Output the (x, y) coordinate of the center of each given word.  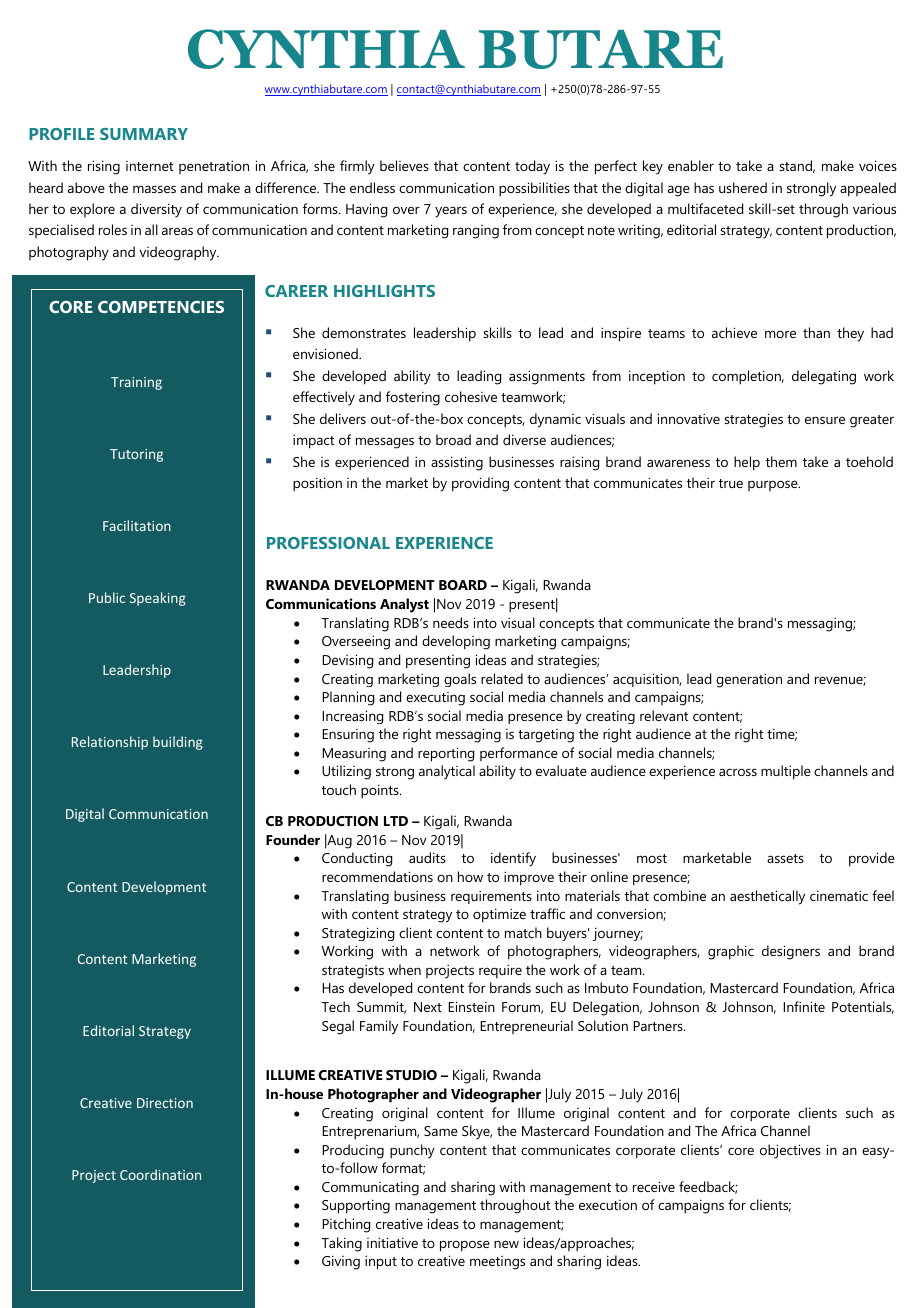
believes (404, 165)
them (781, 461)
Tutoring (136, 455)
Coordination (160, 1174)
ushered (743, 187)
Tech (335, 1006)
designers (791, 952)
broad (453, 439)
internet (149, 166)
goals (460, 680)
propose (465, 1246)
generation (749, 680)
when (404, 969)
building (178, 743)
